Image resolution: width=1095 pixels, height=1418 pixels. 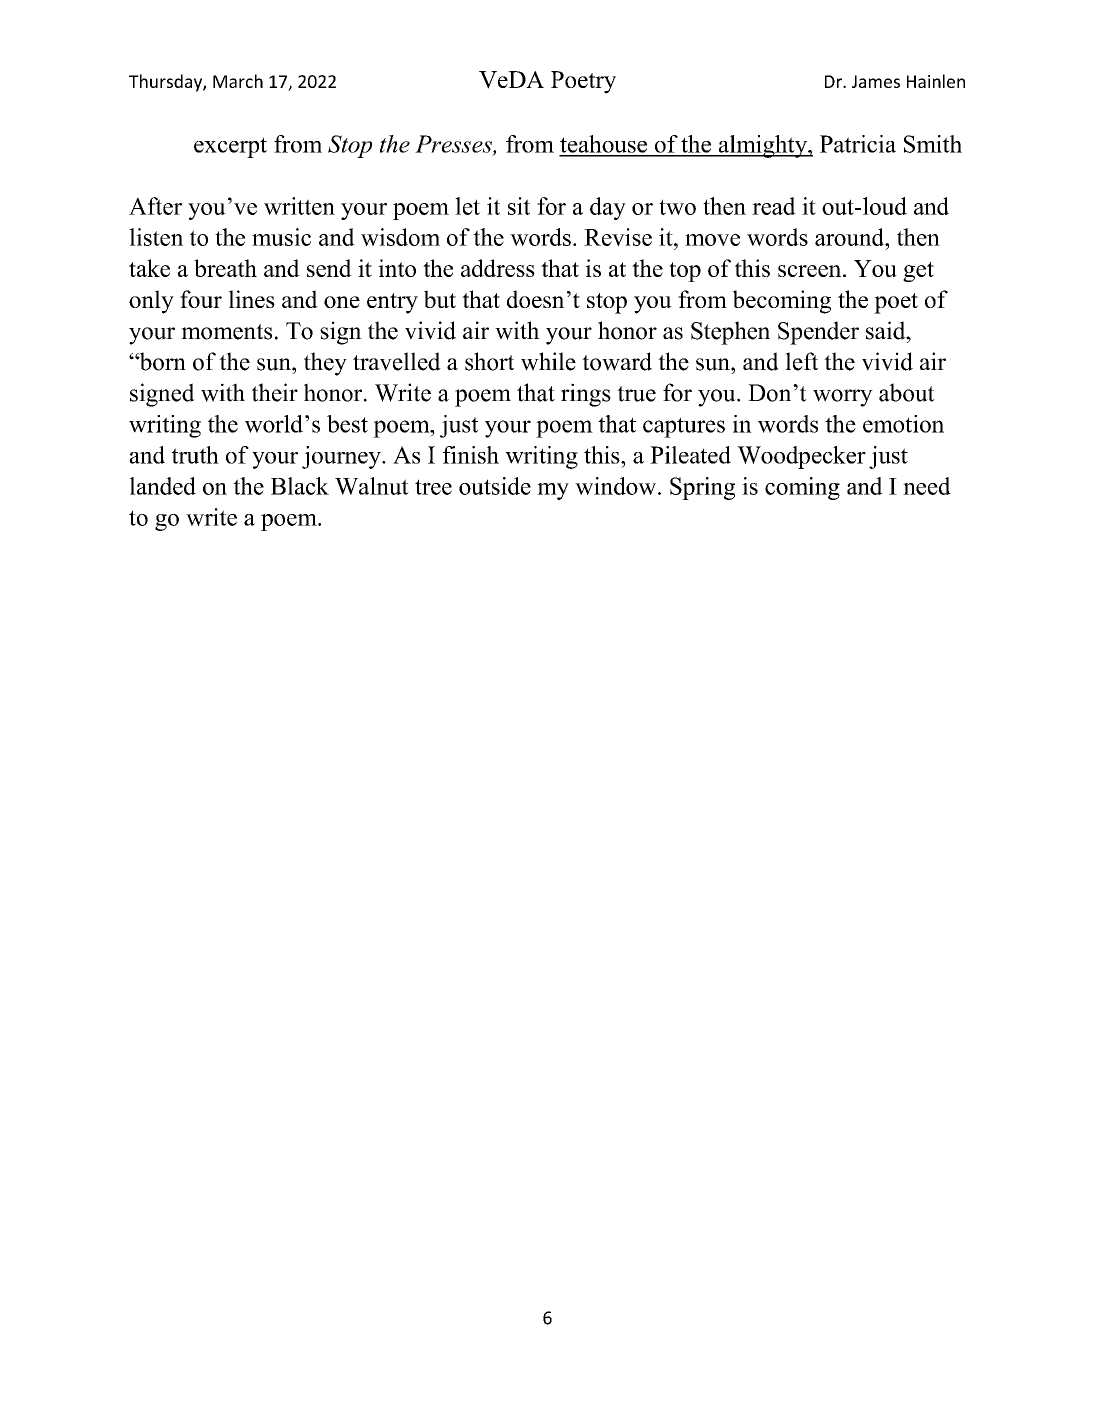 I want to click on their, so click(x=275, y=392).
